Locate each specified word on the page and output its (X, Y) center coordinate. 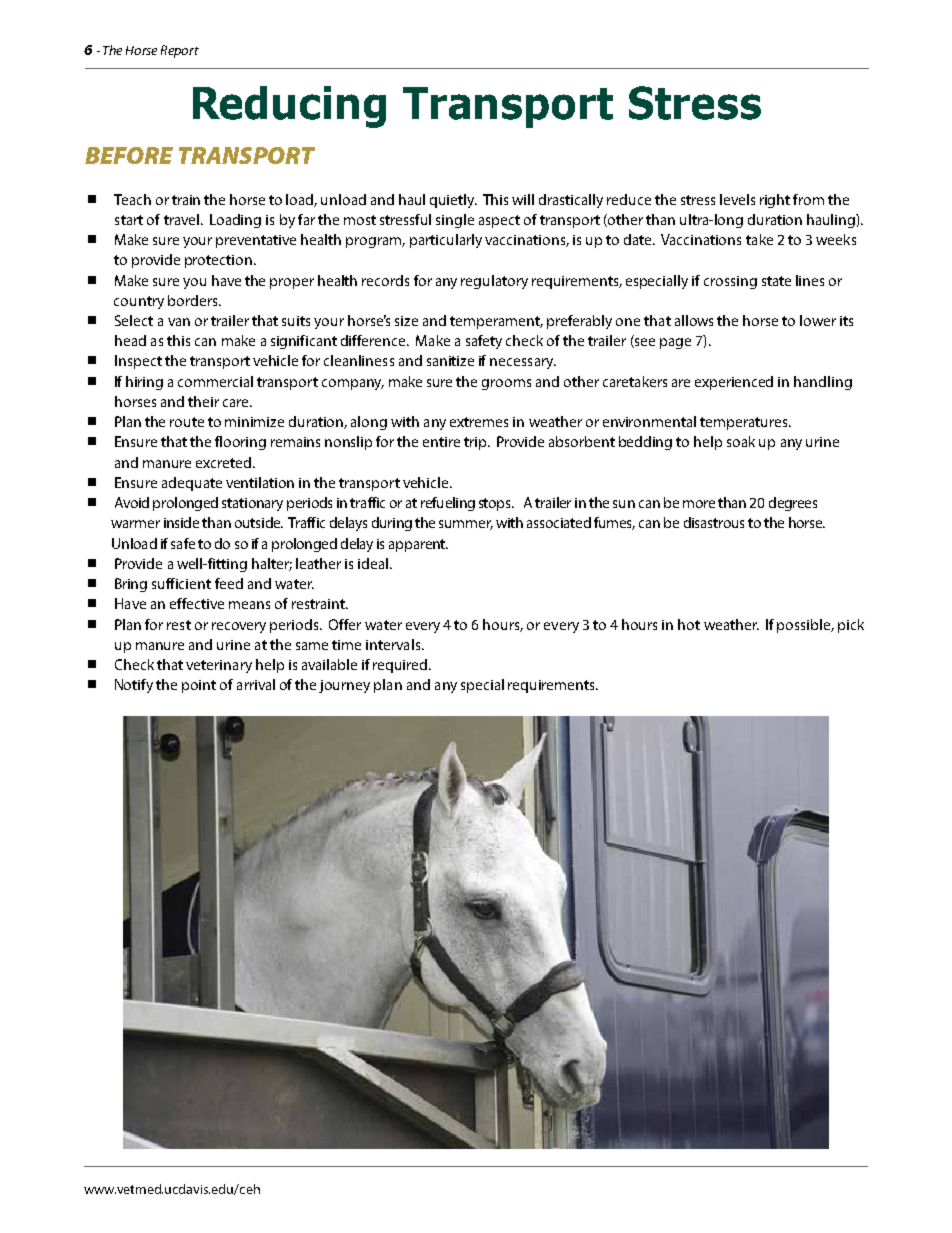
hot (689, 624)
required (401, 666)
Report (180, 51)
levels (737, 199)
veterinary (219, 666)
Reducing (289, 107)
